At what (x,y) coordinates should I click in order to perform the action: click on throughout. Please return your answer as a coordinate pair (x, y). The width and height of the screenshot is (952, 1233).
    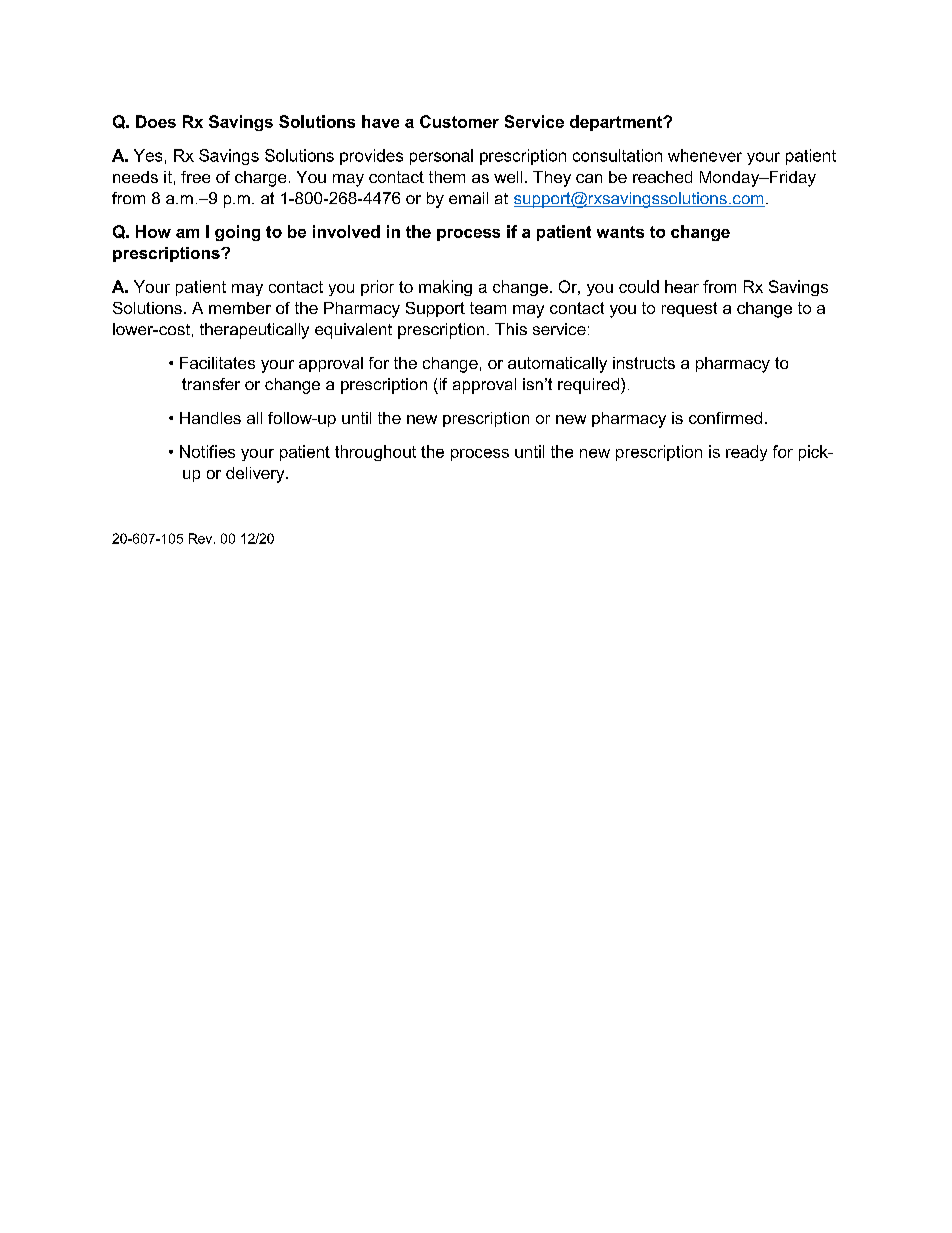
    Looking at the image, I should click on (375, 453).
